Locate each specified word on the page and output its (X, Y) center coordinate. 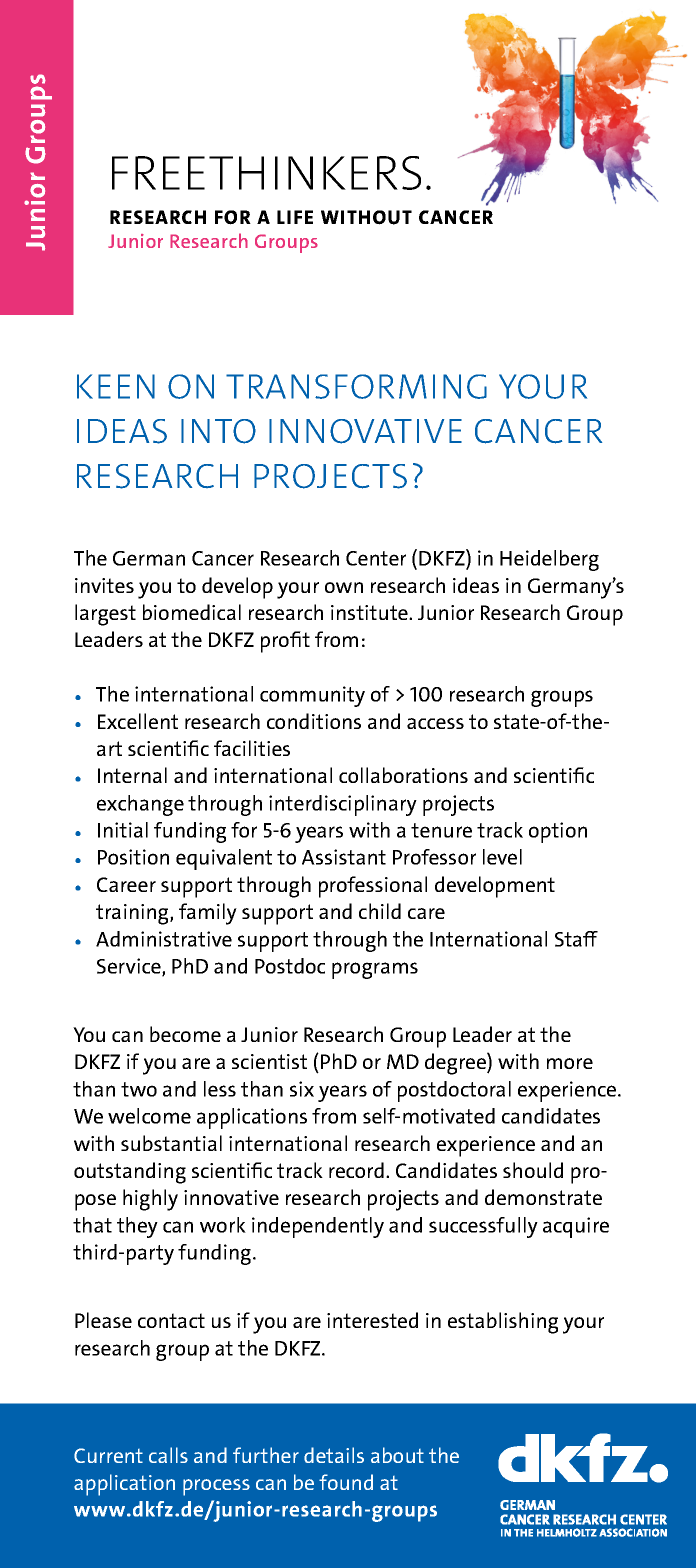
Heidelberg (549, 560)
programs (375, 970)
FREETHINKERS (266, 173)
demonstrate (543, 1197)
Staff (576, 939)
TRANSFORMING (356, 386)
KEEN (116, 386)
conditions (314, 721)
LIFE (295, 217)
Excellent (138, 721)
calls (168, 1455)
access (435, 723)
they (137, 1227)
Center (376, 558)
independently (318, 1227)
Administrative (164, 939)
